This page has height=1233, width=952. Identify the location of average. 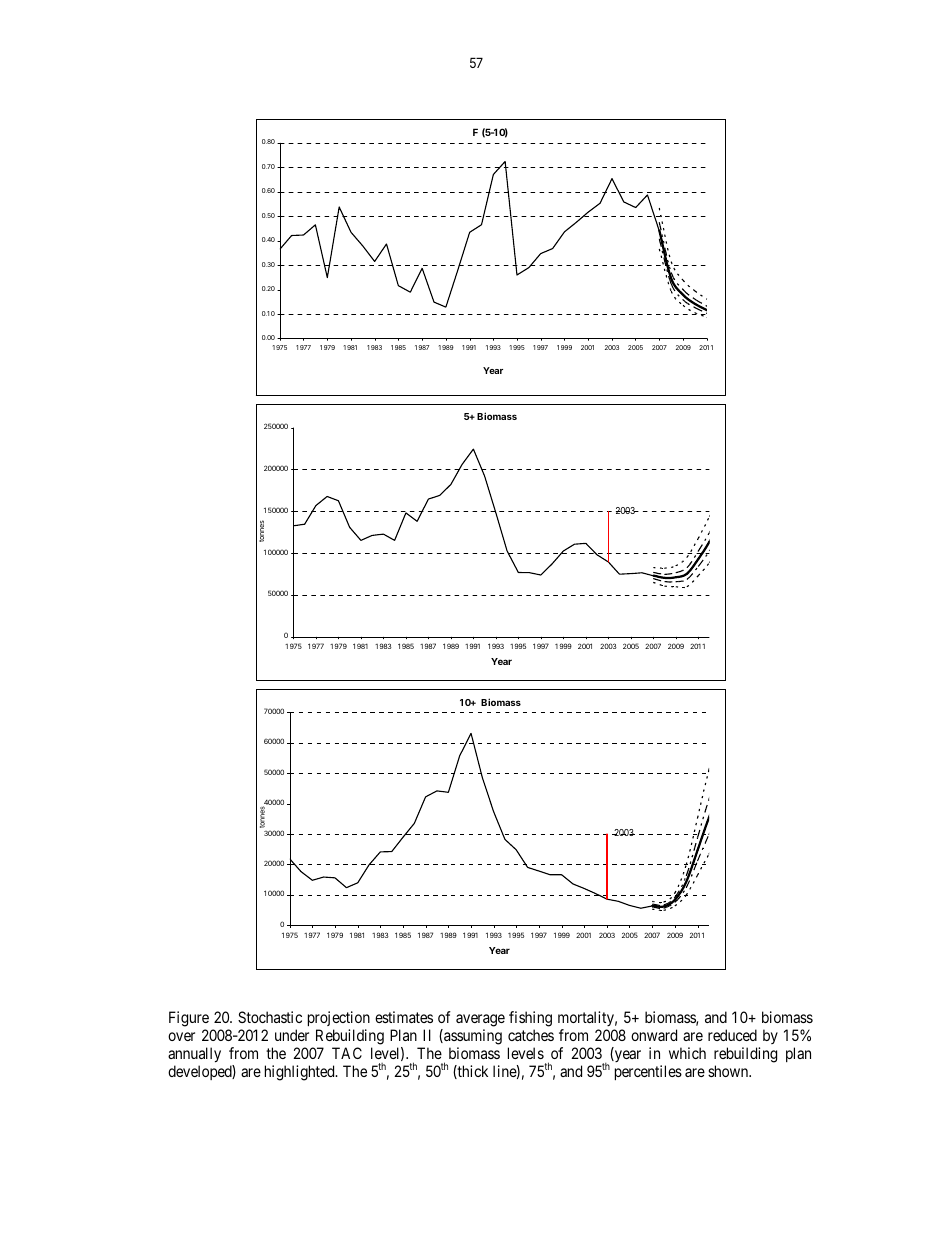
(480, 1022).
